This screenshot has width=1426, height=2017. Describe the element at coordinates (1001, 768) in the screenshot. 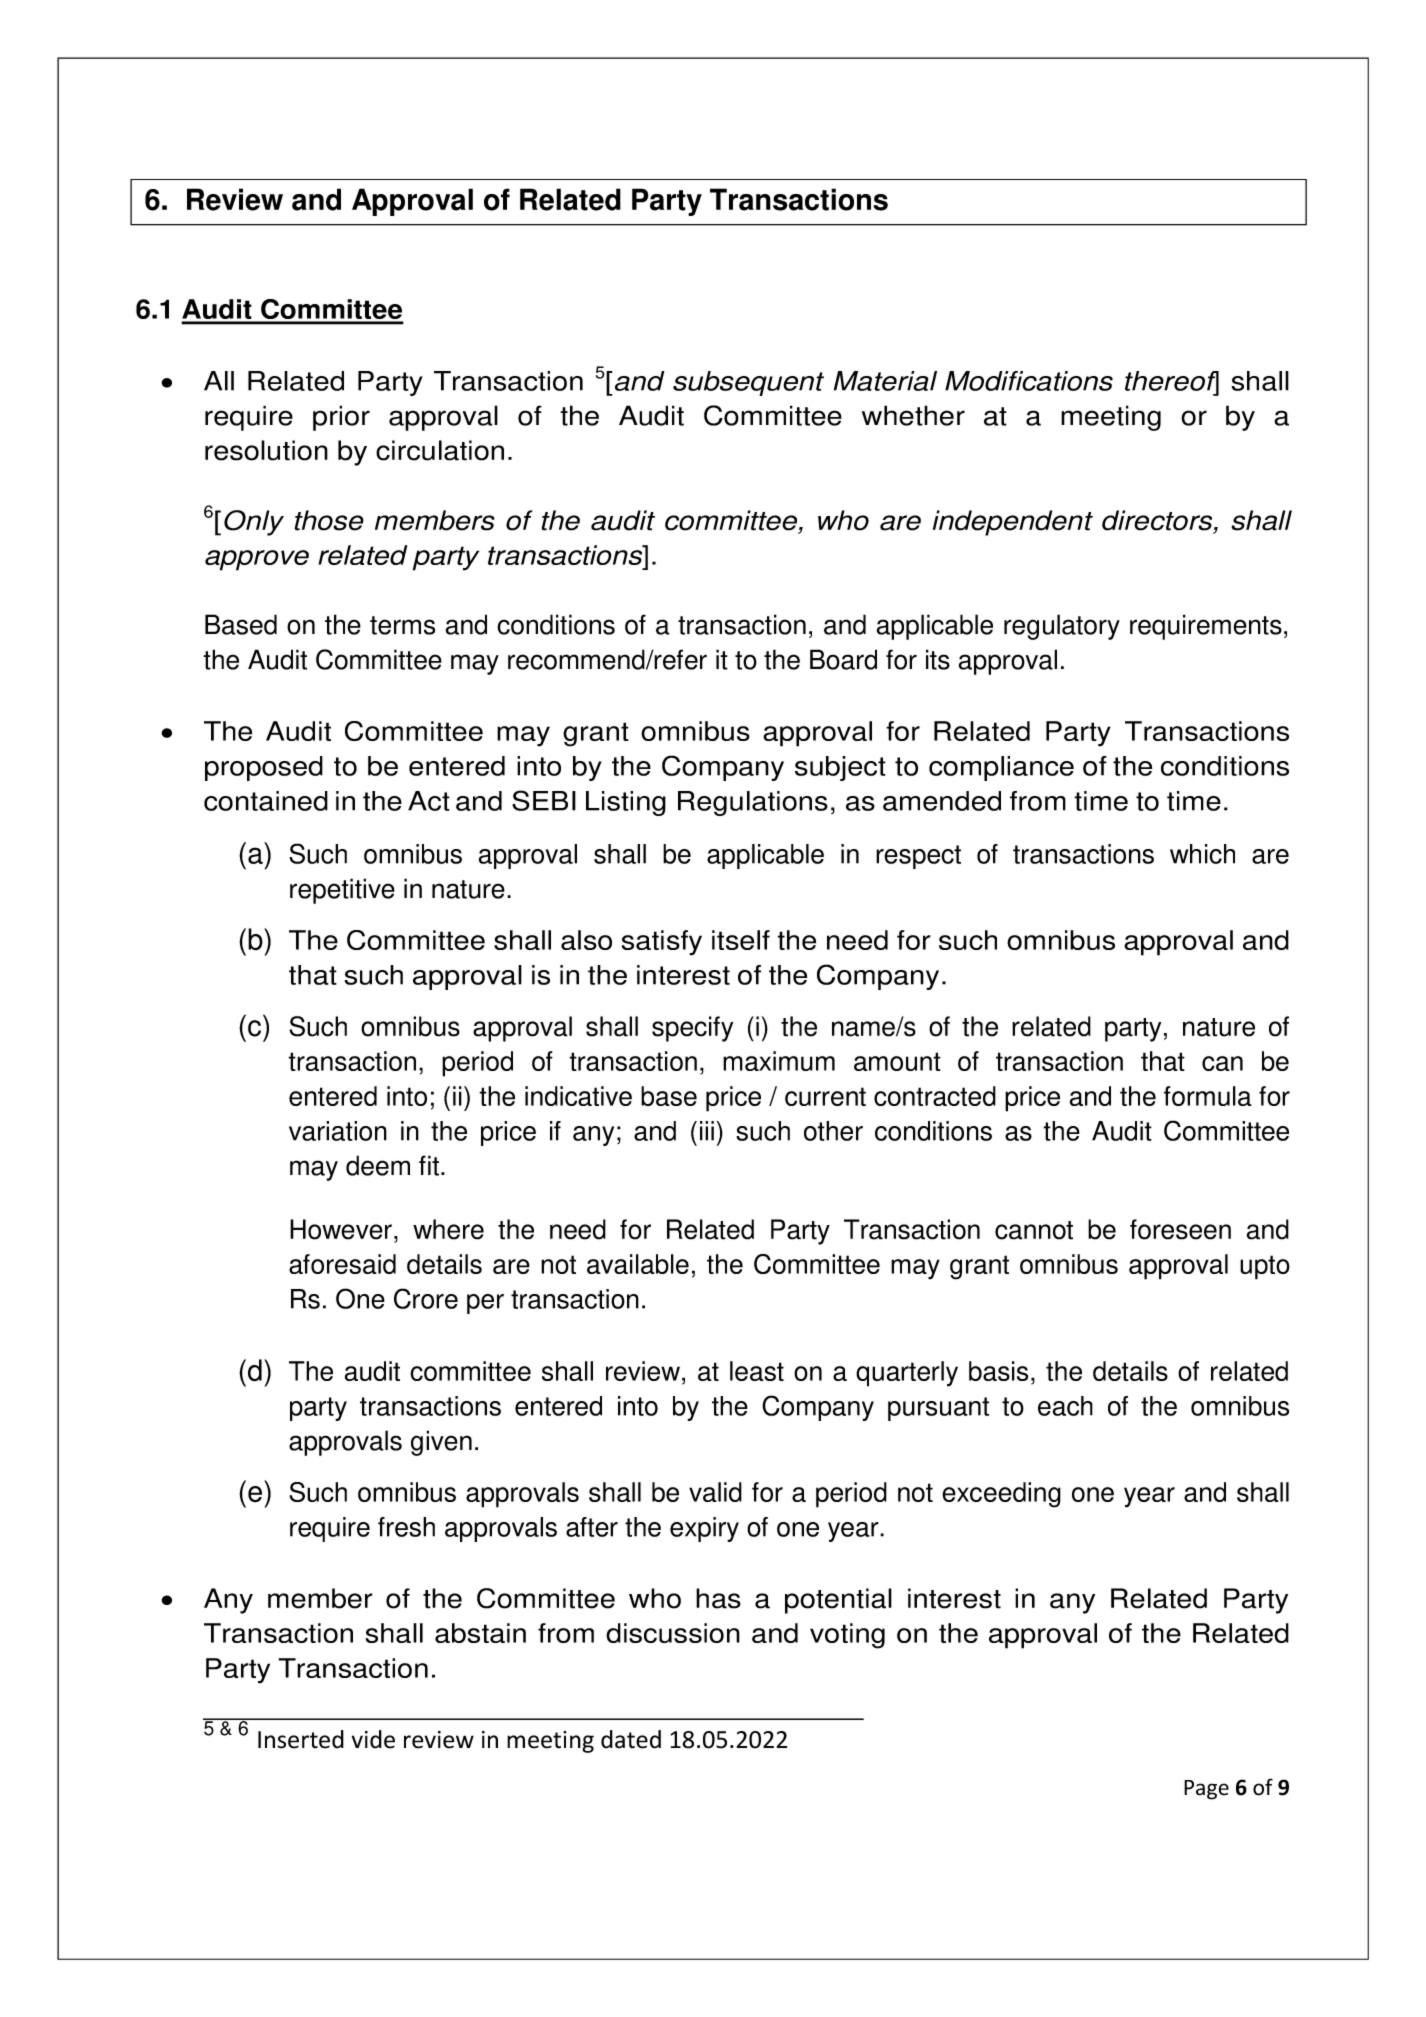

I see `compliance` at that location.
